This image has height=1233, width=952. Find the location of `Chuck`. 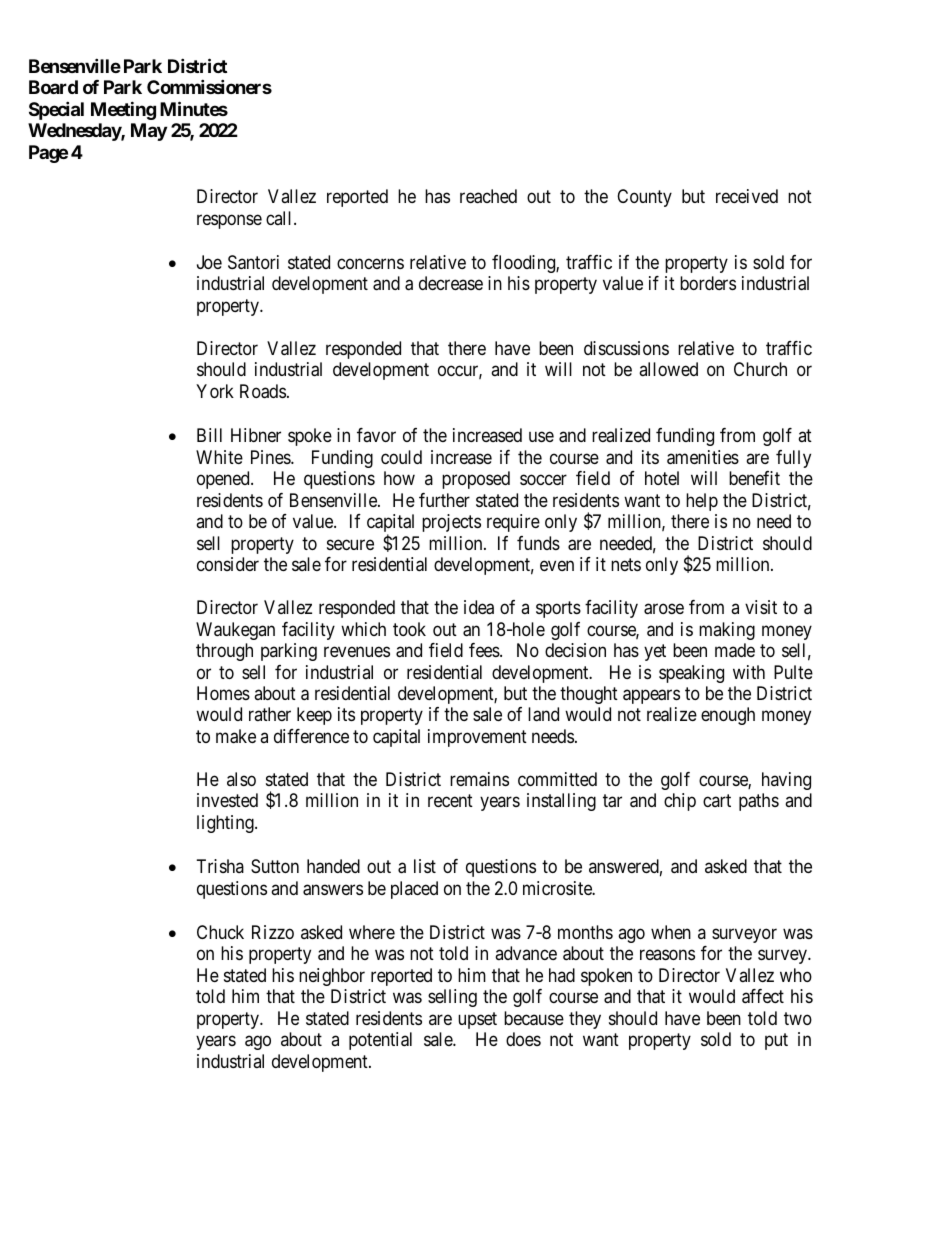

Chuck is located at coordinates (220, 932).
